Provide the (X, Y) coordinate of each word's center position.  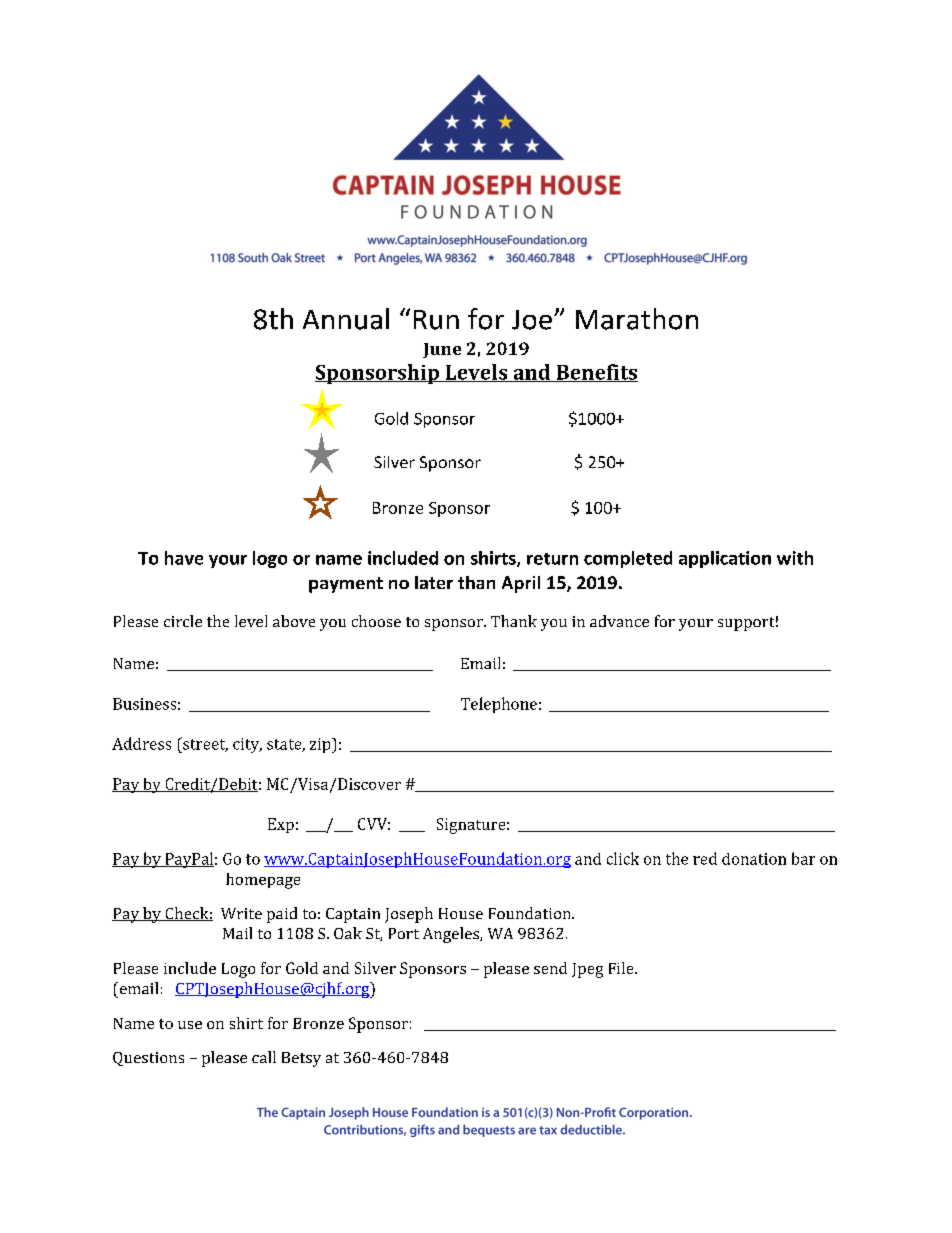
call (264, 1057)
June (442, 350)
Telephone (499, 705)
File (622, 968)
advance (619, 621)
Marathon (637, 319)
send (550, 968)
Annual (346, 319)
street (204, 744)
